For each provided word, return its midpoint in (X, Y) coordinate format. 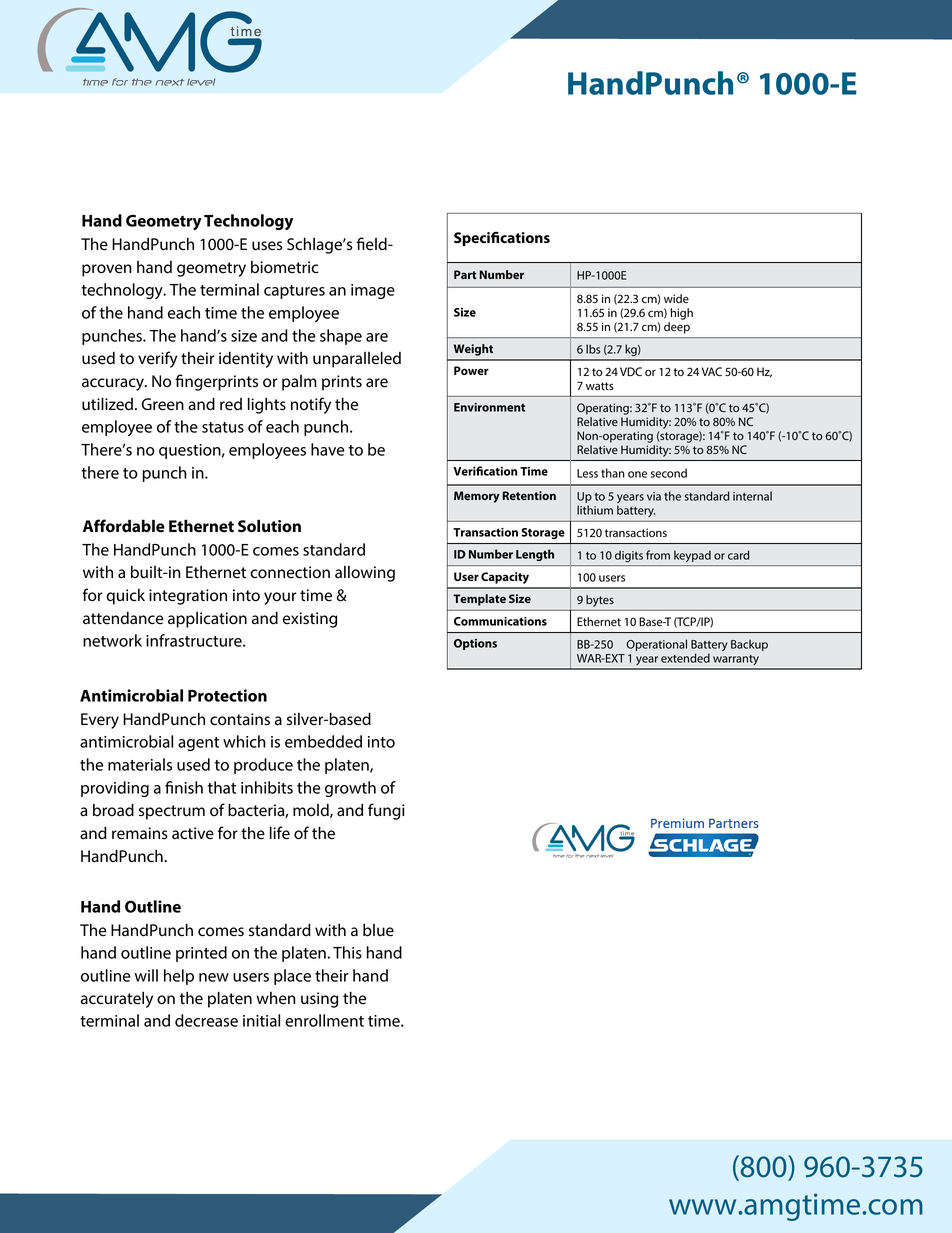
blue (378, 930)
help (179, 977)
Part (465, 274)
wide (676, 298)
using (319, 1000)
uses (267, 246)
